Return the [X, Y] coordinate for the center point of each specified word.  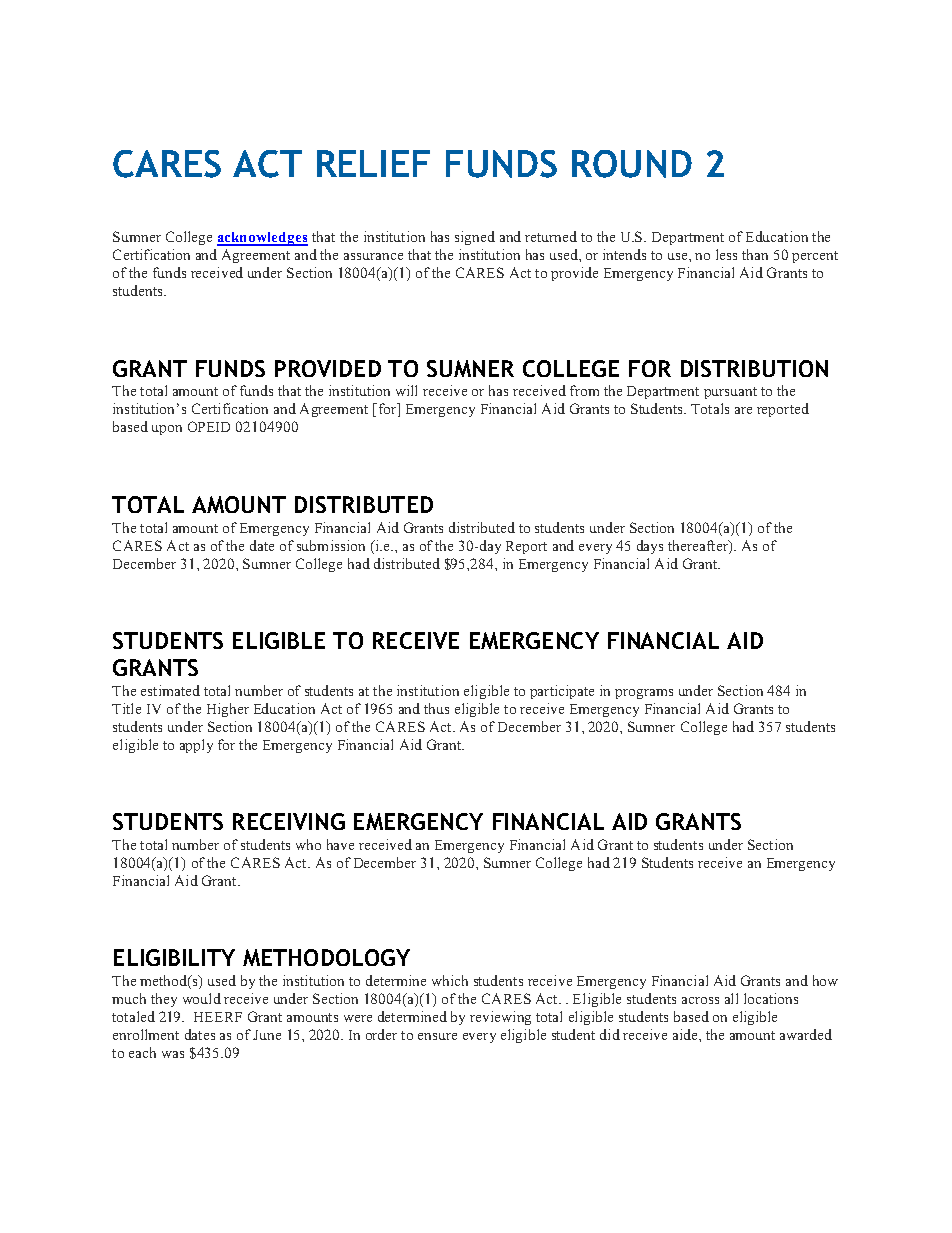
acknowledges [262, 239]
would [202, 998]
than [755, 254]
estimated [170, 690]
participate [562, 692]
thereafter [699, 545]
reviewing [500, 1018]
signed [475, 238]
